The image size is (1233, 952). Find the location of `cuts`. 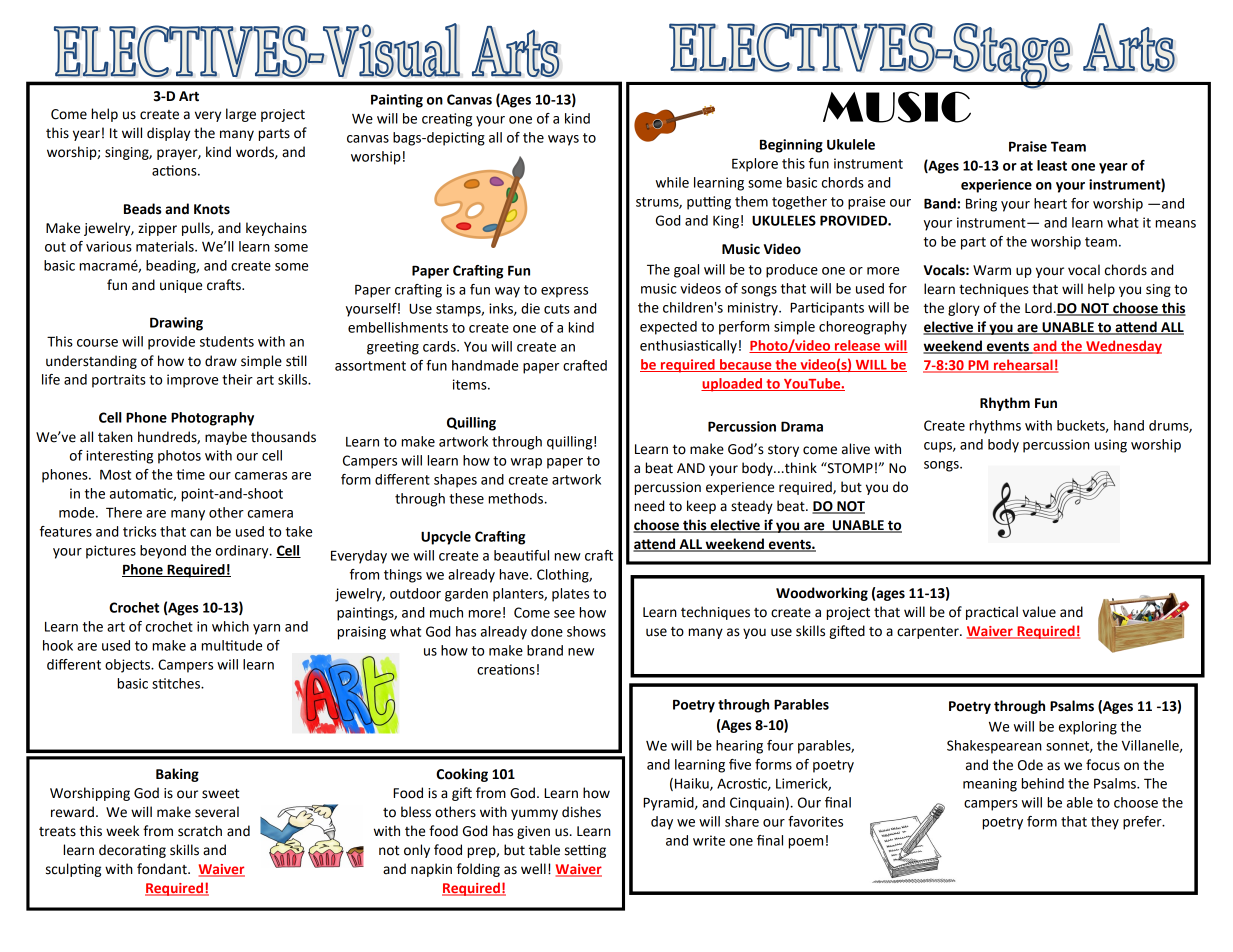

cuts is located at coordinates (557, 309).
